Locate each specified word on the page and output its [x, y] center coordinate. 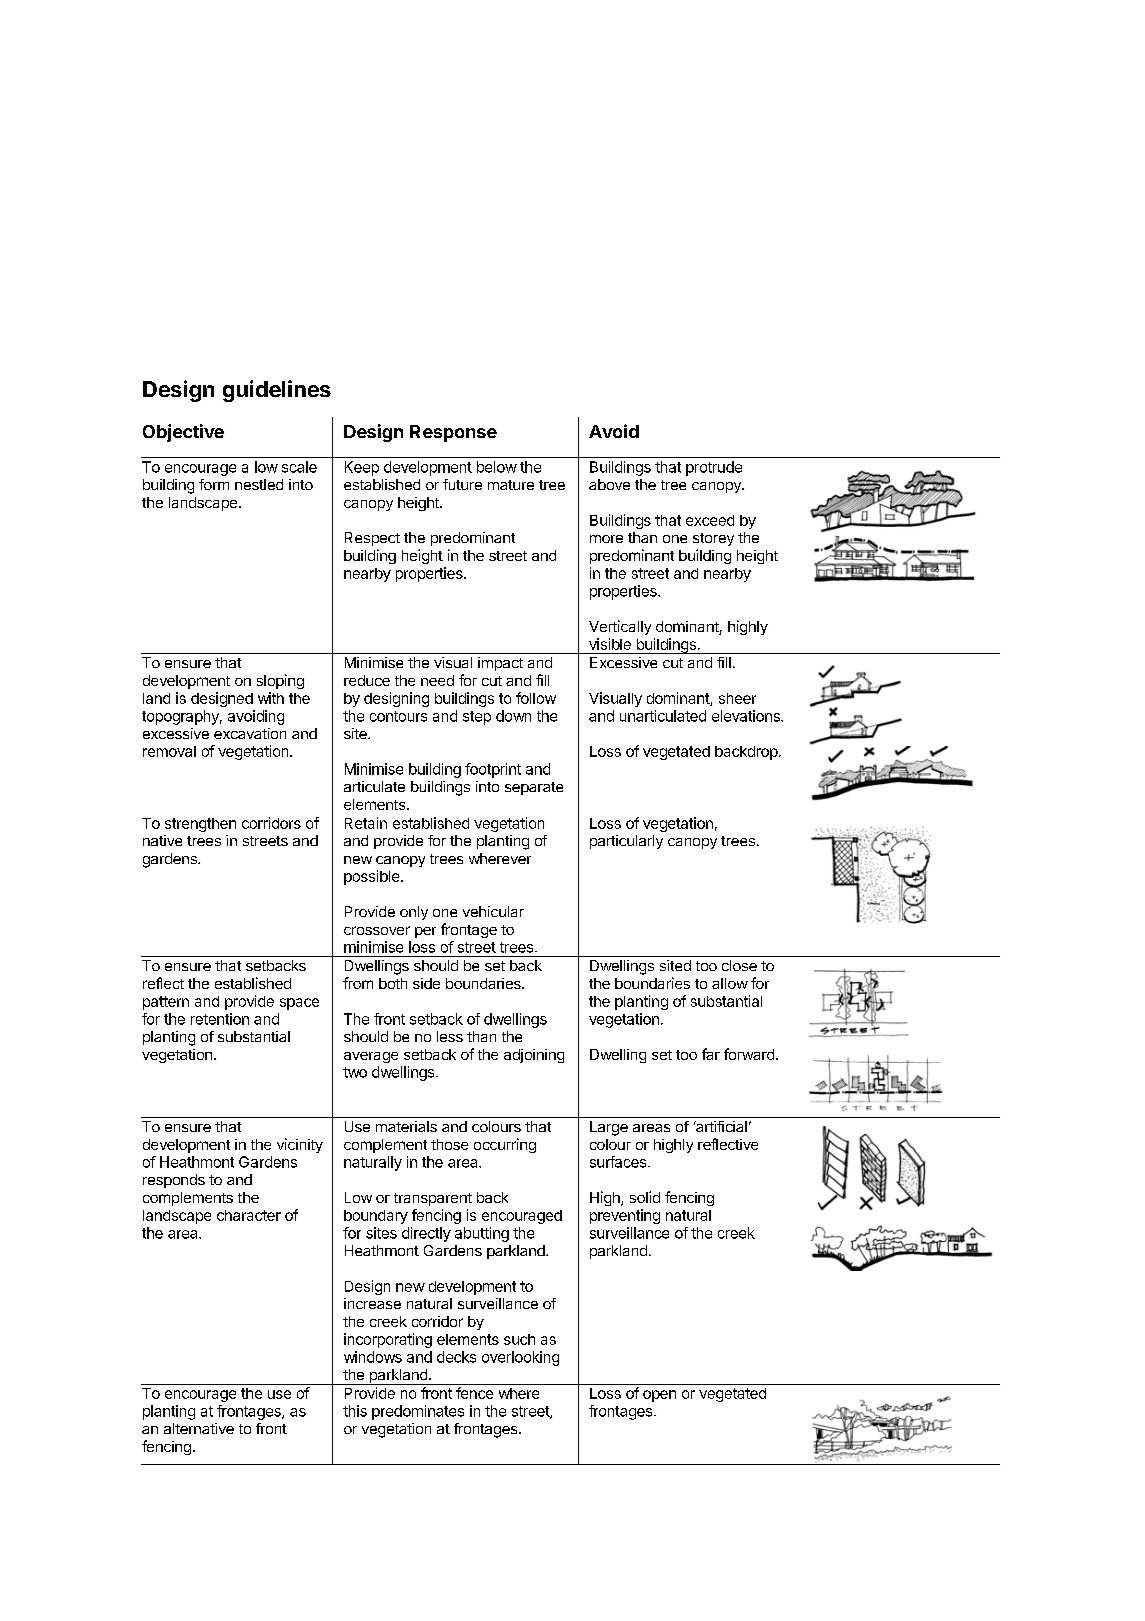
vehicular [493, 911]
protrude [714, 468]
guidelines [277, 391]
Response [453, 433]
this [355, 1411]
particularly [626, 842]
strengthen [200, 825]
